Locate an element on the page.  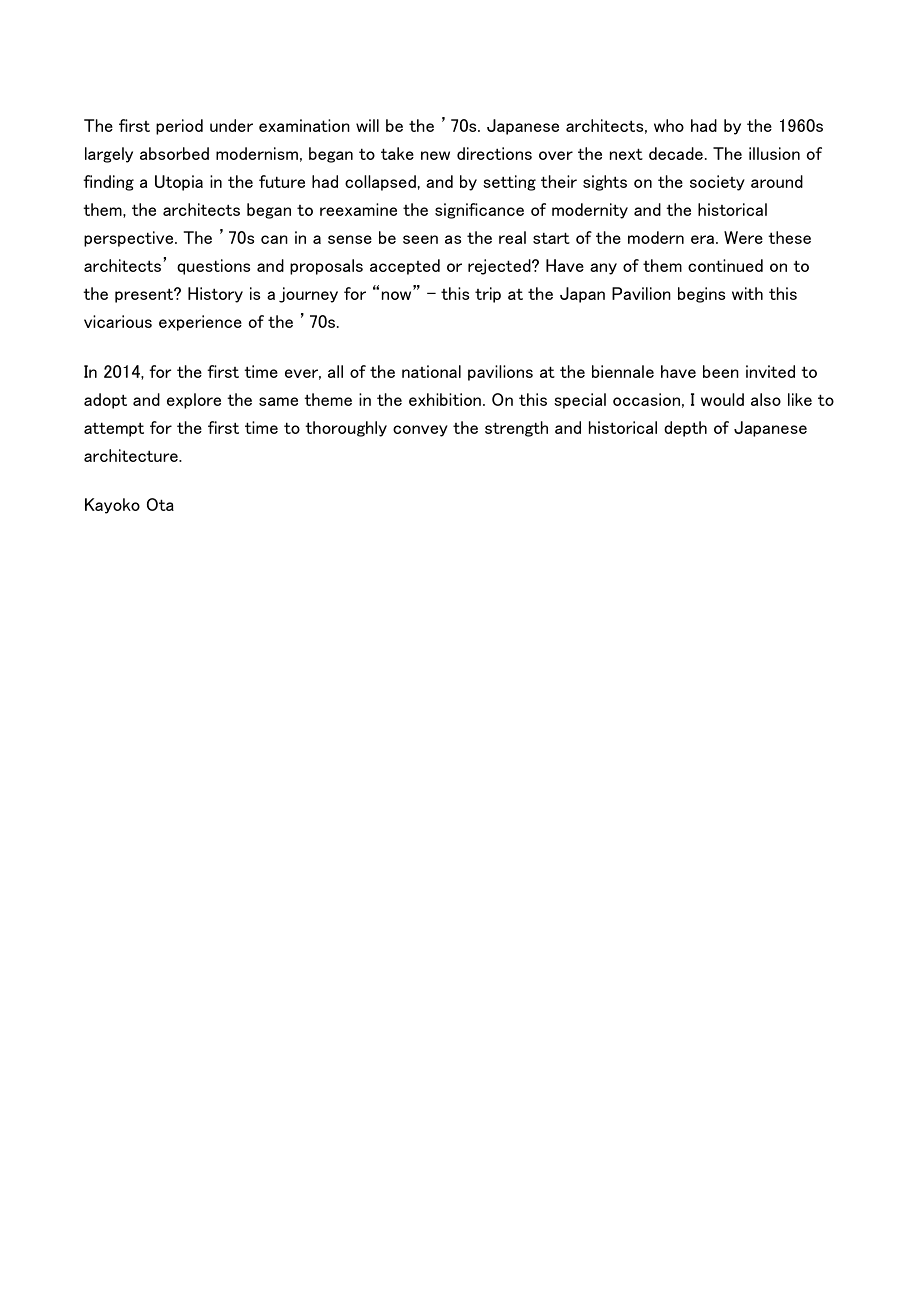
trip is located at coordinates (488, 295).
